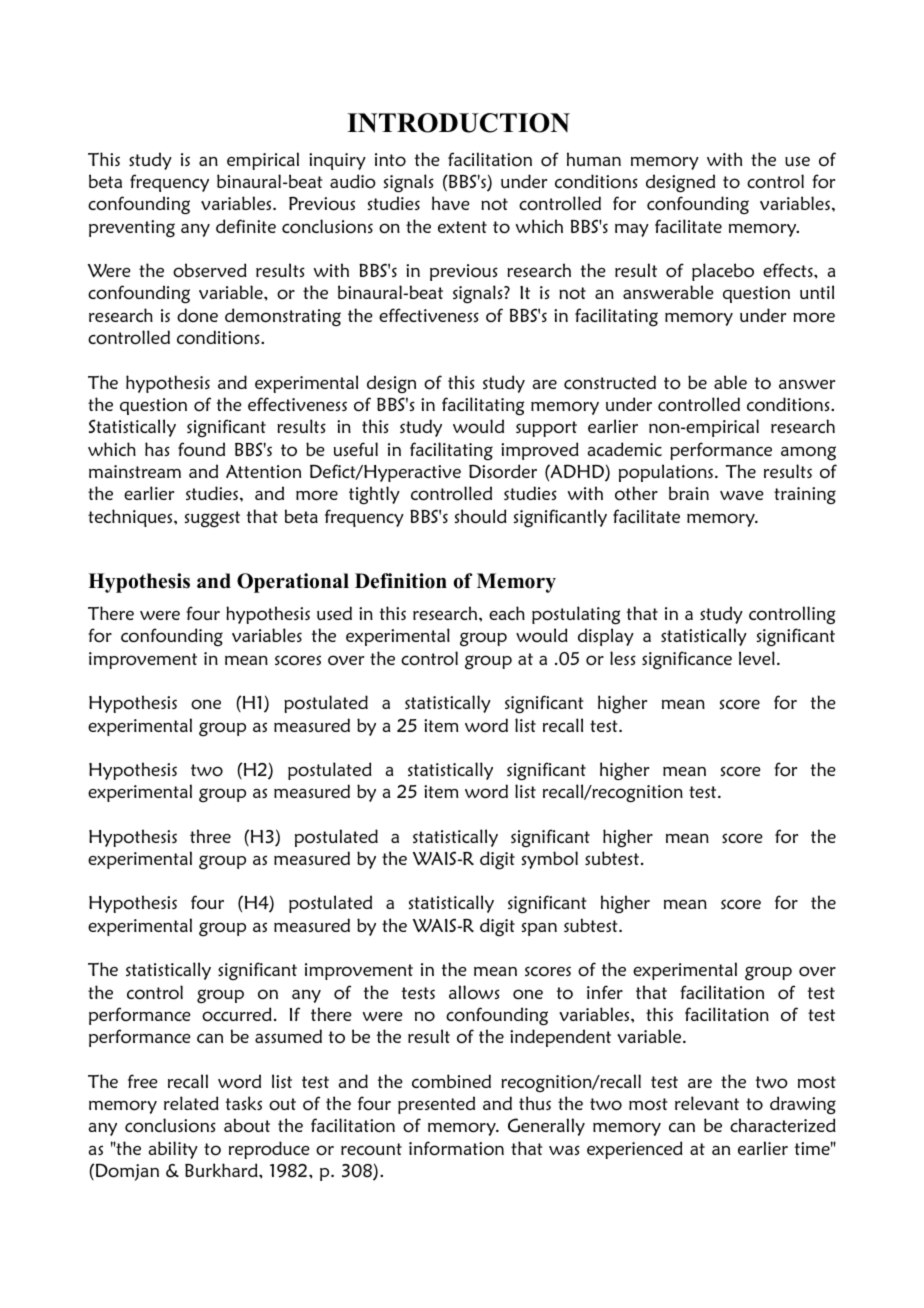  What do you see at coordinates (293, 583) in the screenshot?
I see `Operational` at bounding box center [293, 583].
